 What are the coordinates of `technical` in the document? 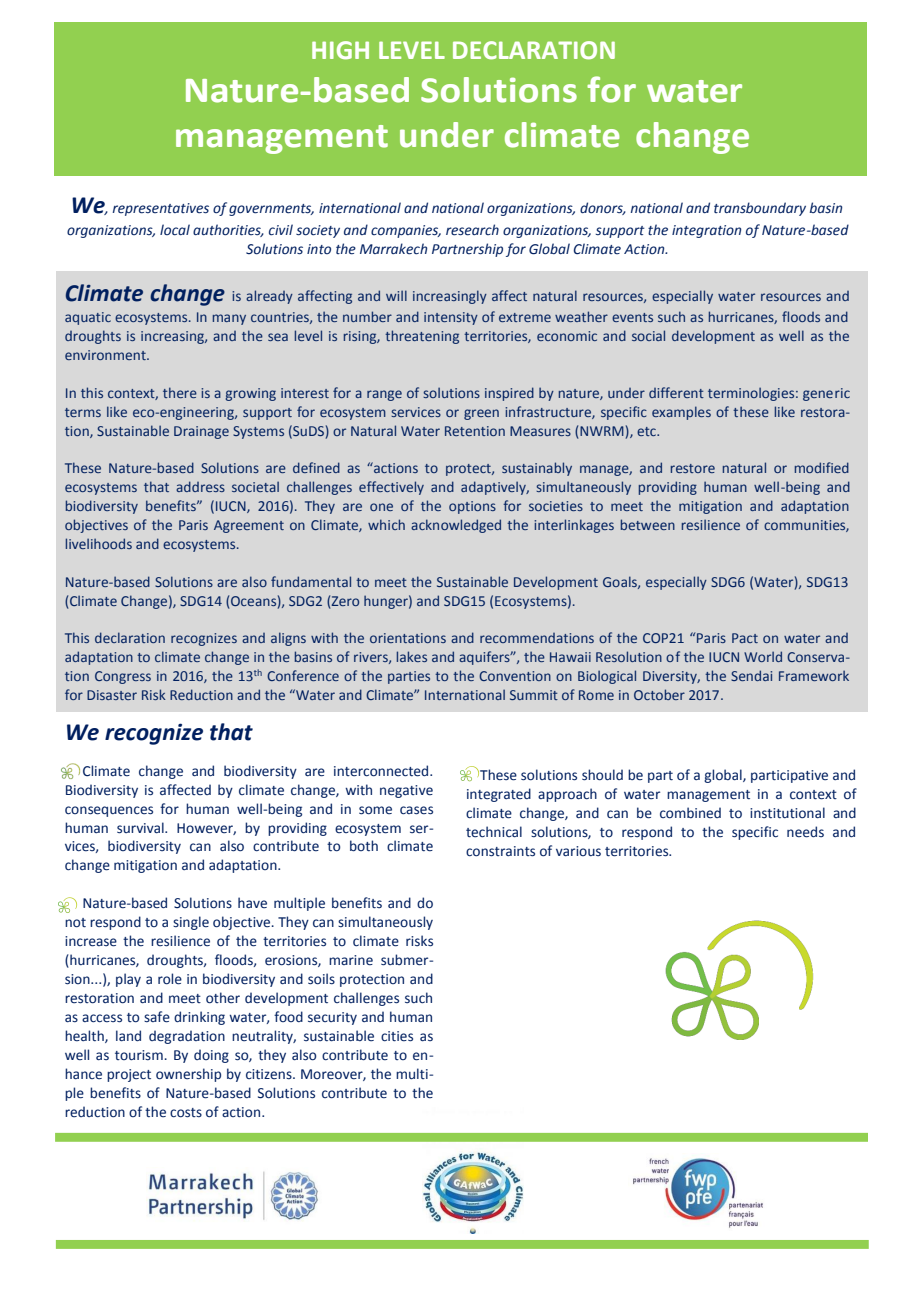 It's located at (494, 832).
